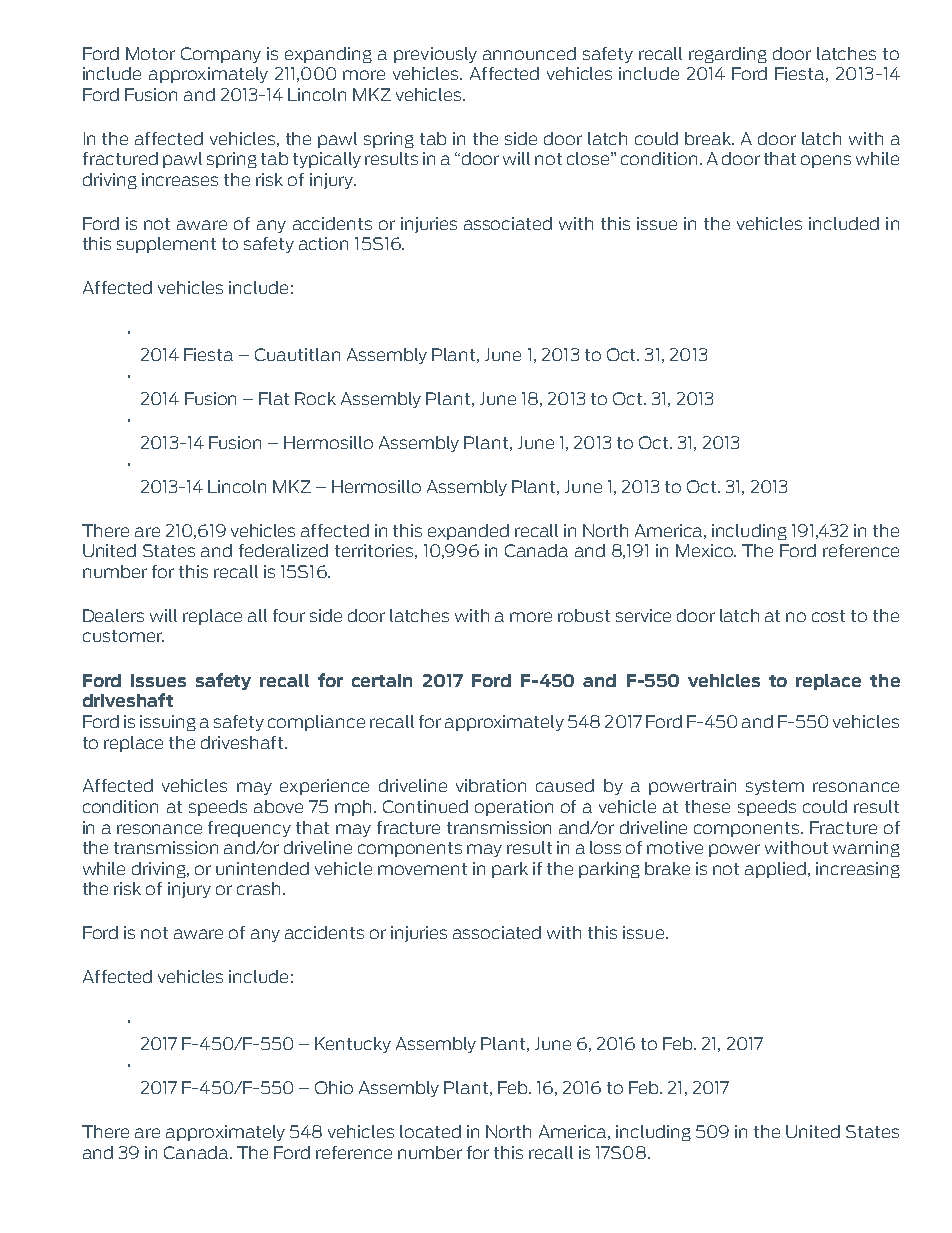 This screenshot has width=952, height=1233. Describe the element at coordinates (334, 1087) in the screenshot. I see `Ohio` at that location.
